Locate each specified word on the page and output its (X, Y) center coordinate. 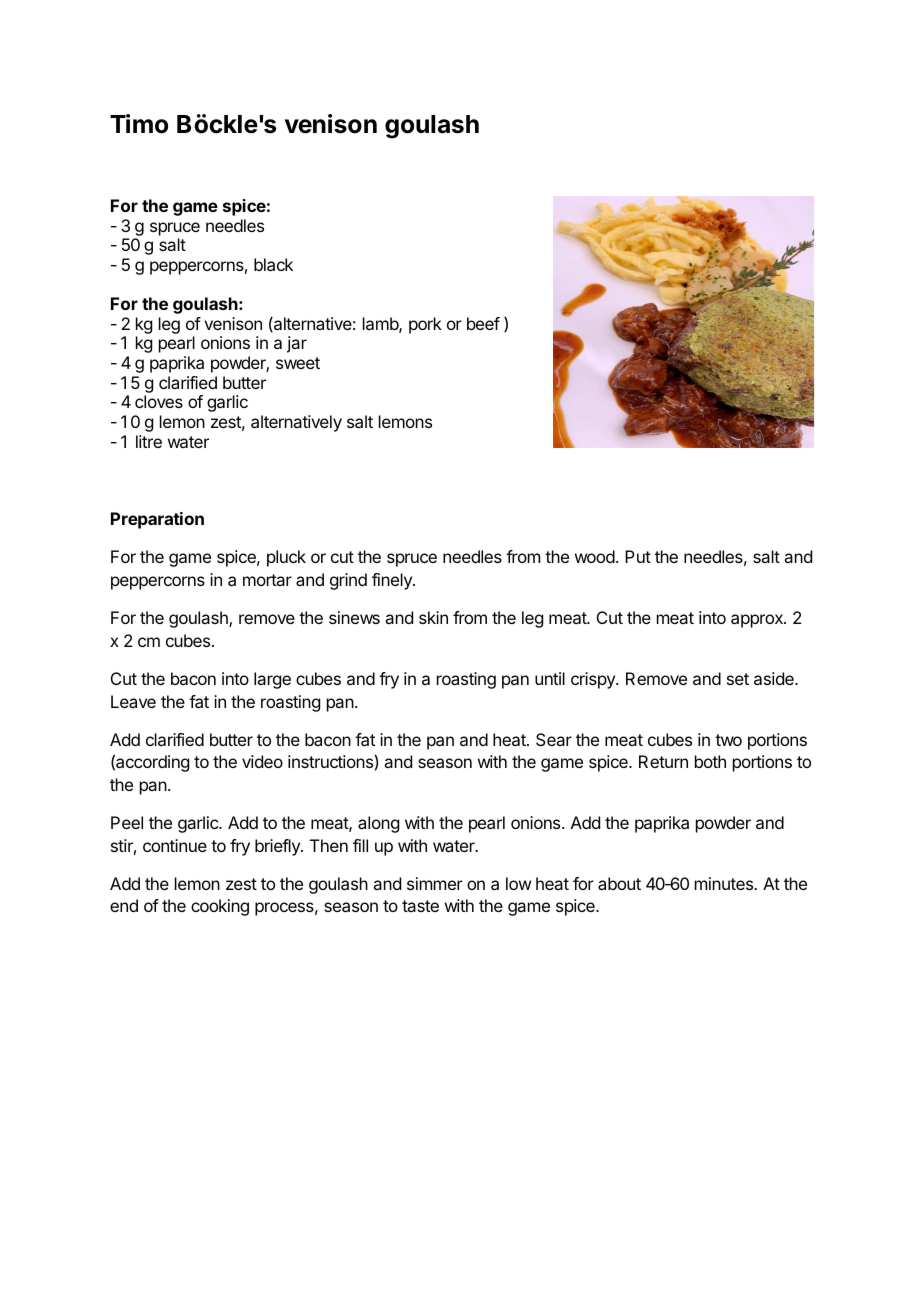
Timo (139, 124)
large (272, 680)
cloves (159, 401)
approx (758, 621)
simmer (435, 883)
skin (433, 617)
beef (483, 323)
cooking (220, 907)
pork (425, 325)
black (273, 264)
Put (638, 556)
